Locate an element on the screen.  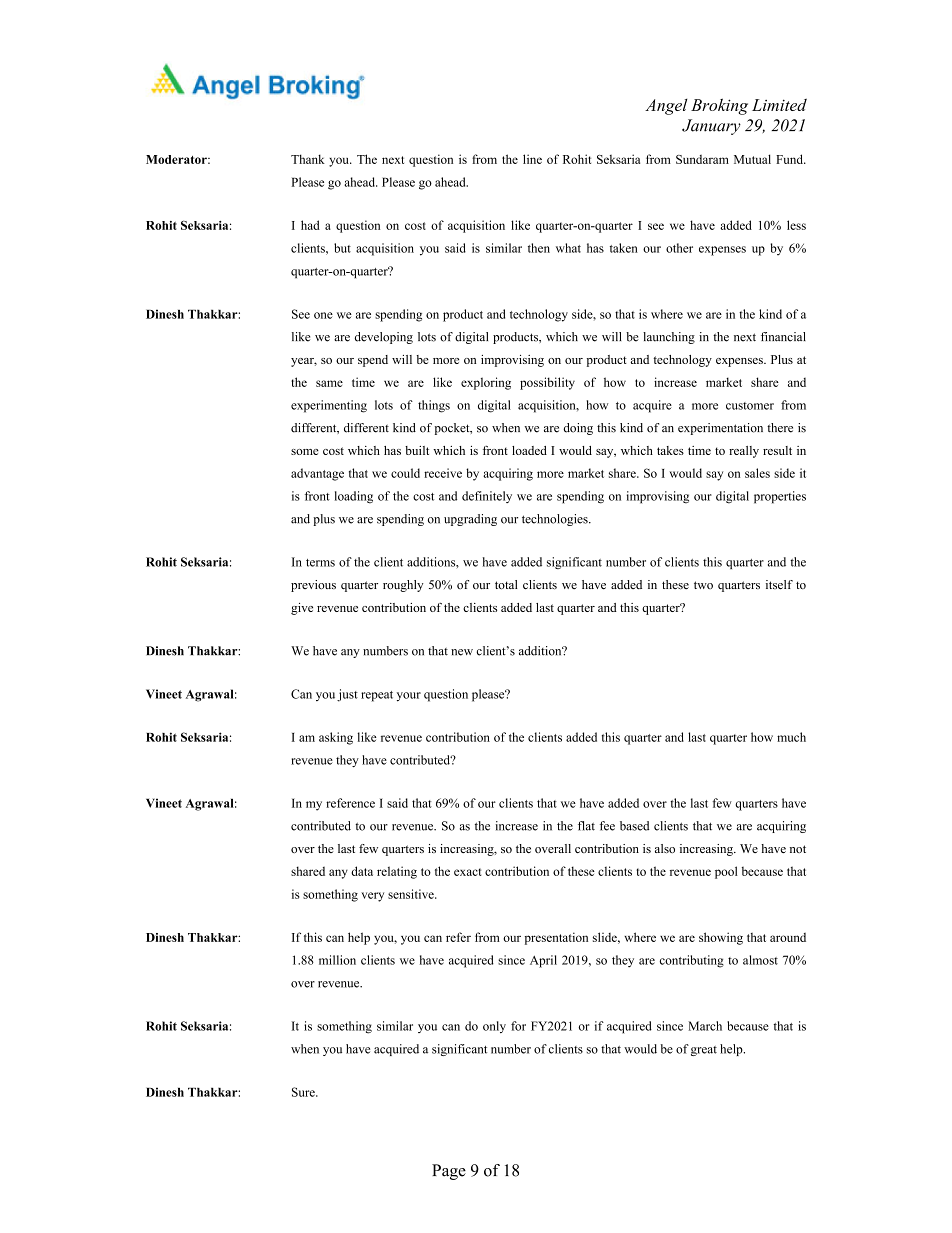
Thank is located at coordinates (308, 159).
